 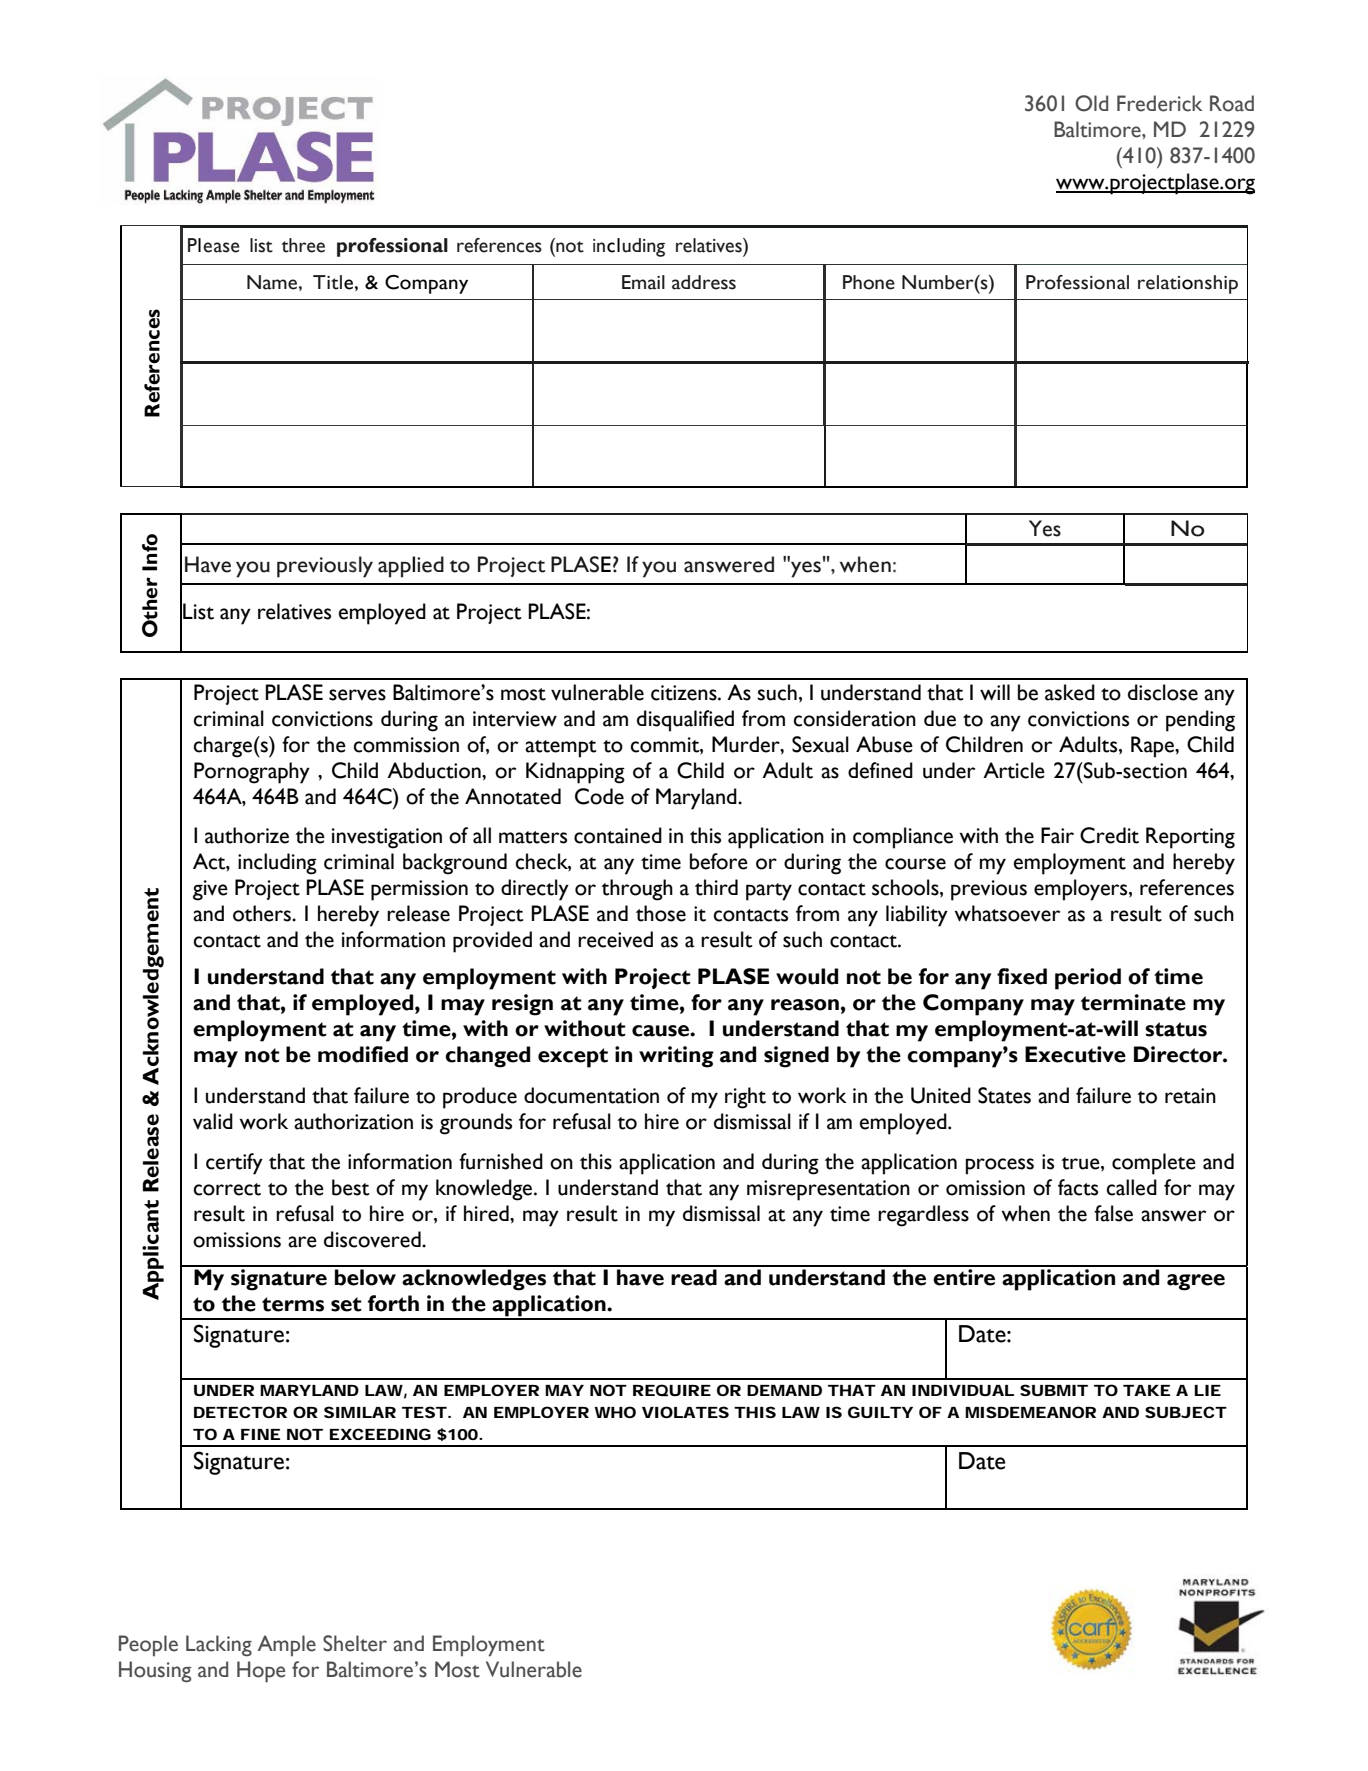 I want to click on address, so click(x=704, y=282).
